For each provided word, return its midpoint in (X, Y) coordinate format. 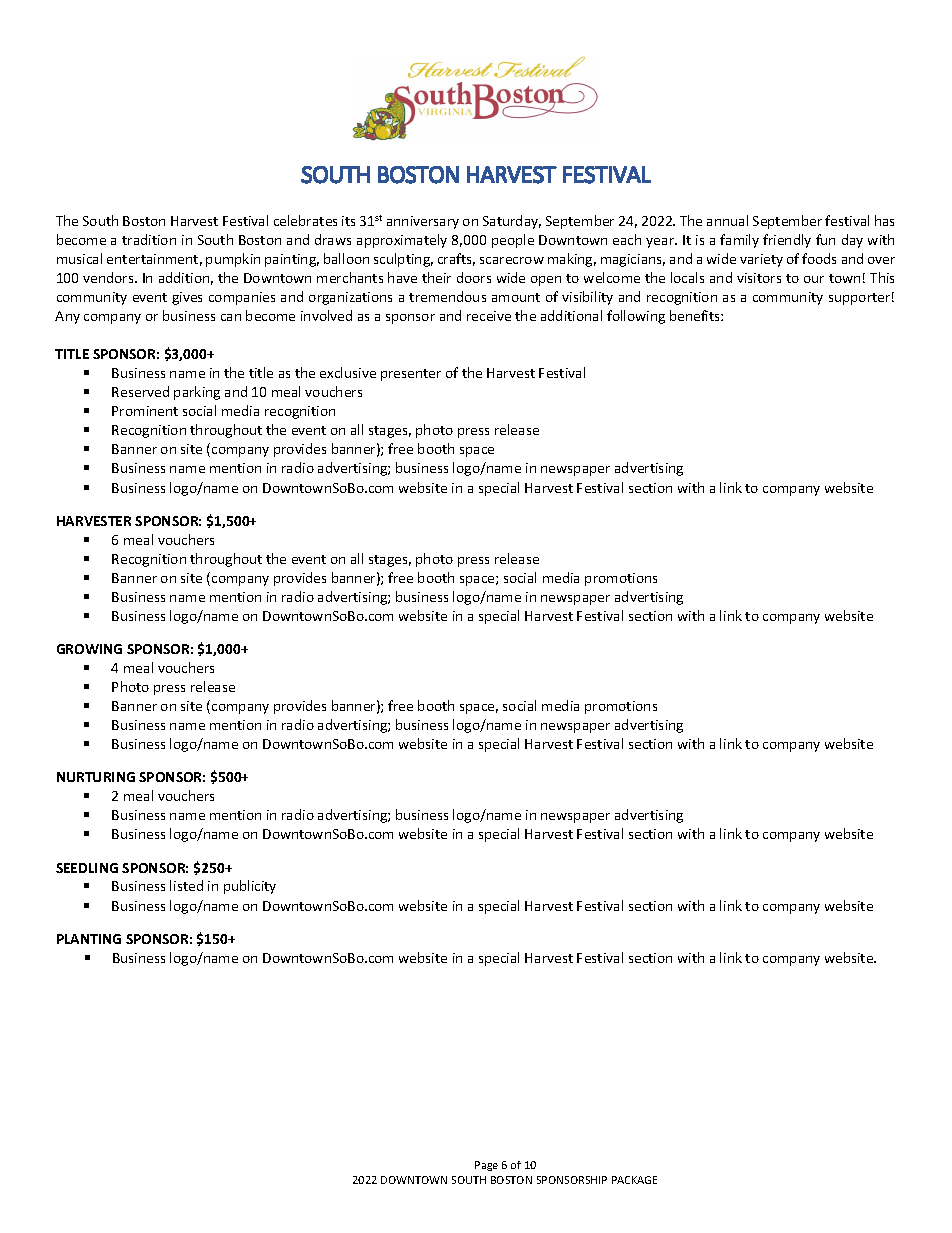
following (636, 317)
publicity (250, 887)
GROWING (89, 649)
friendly (787, 241)
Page (486, 1166)
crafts (456, 259)
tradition (149, 239)
